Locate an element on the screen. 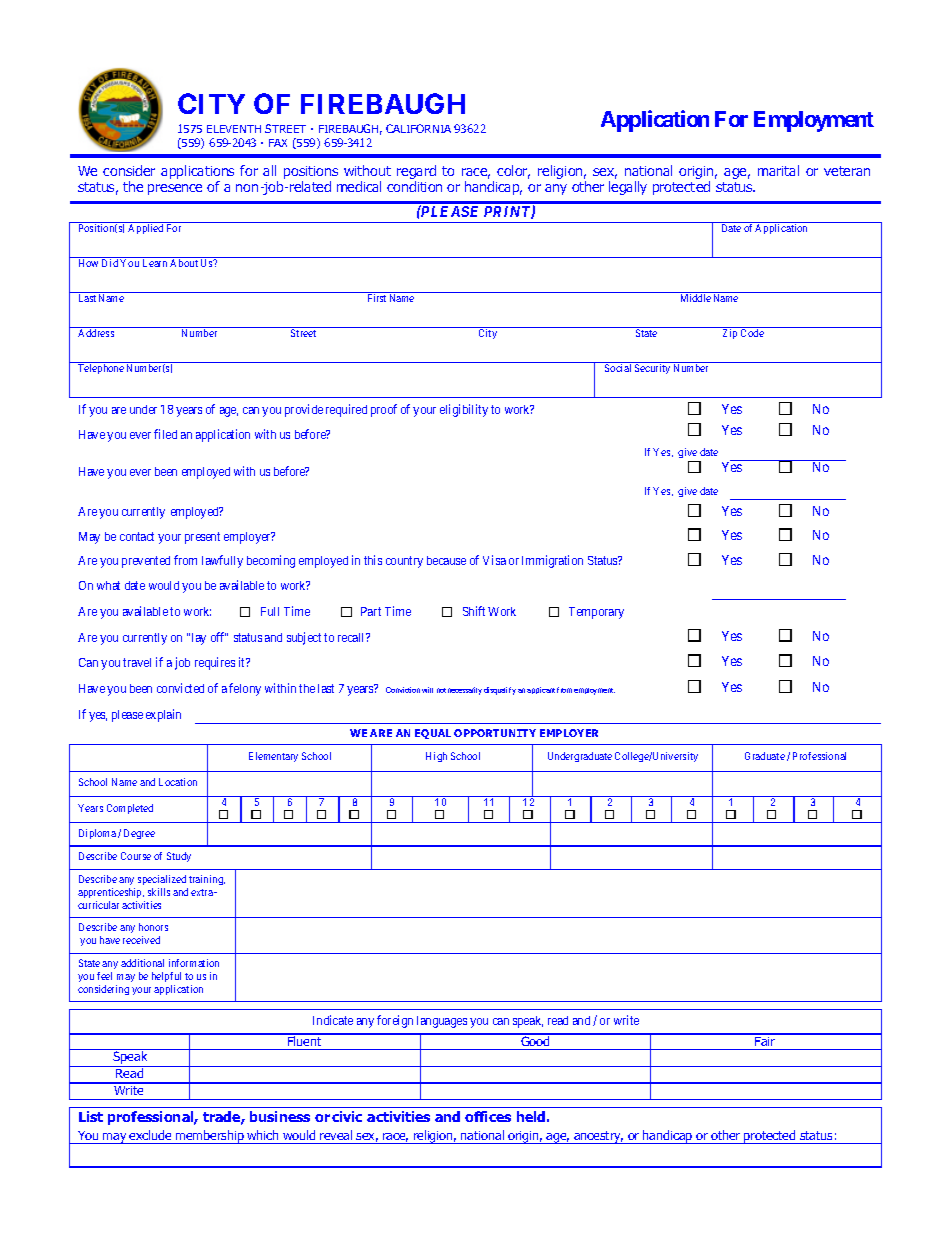  High is located at coordinates (436, 757).
